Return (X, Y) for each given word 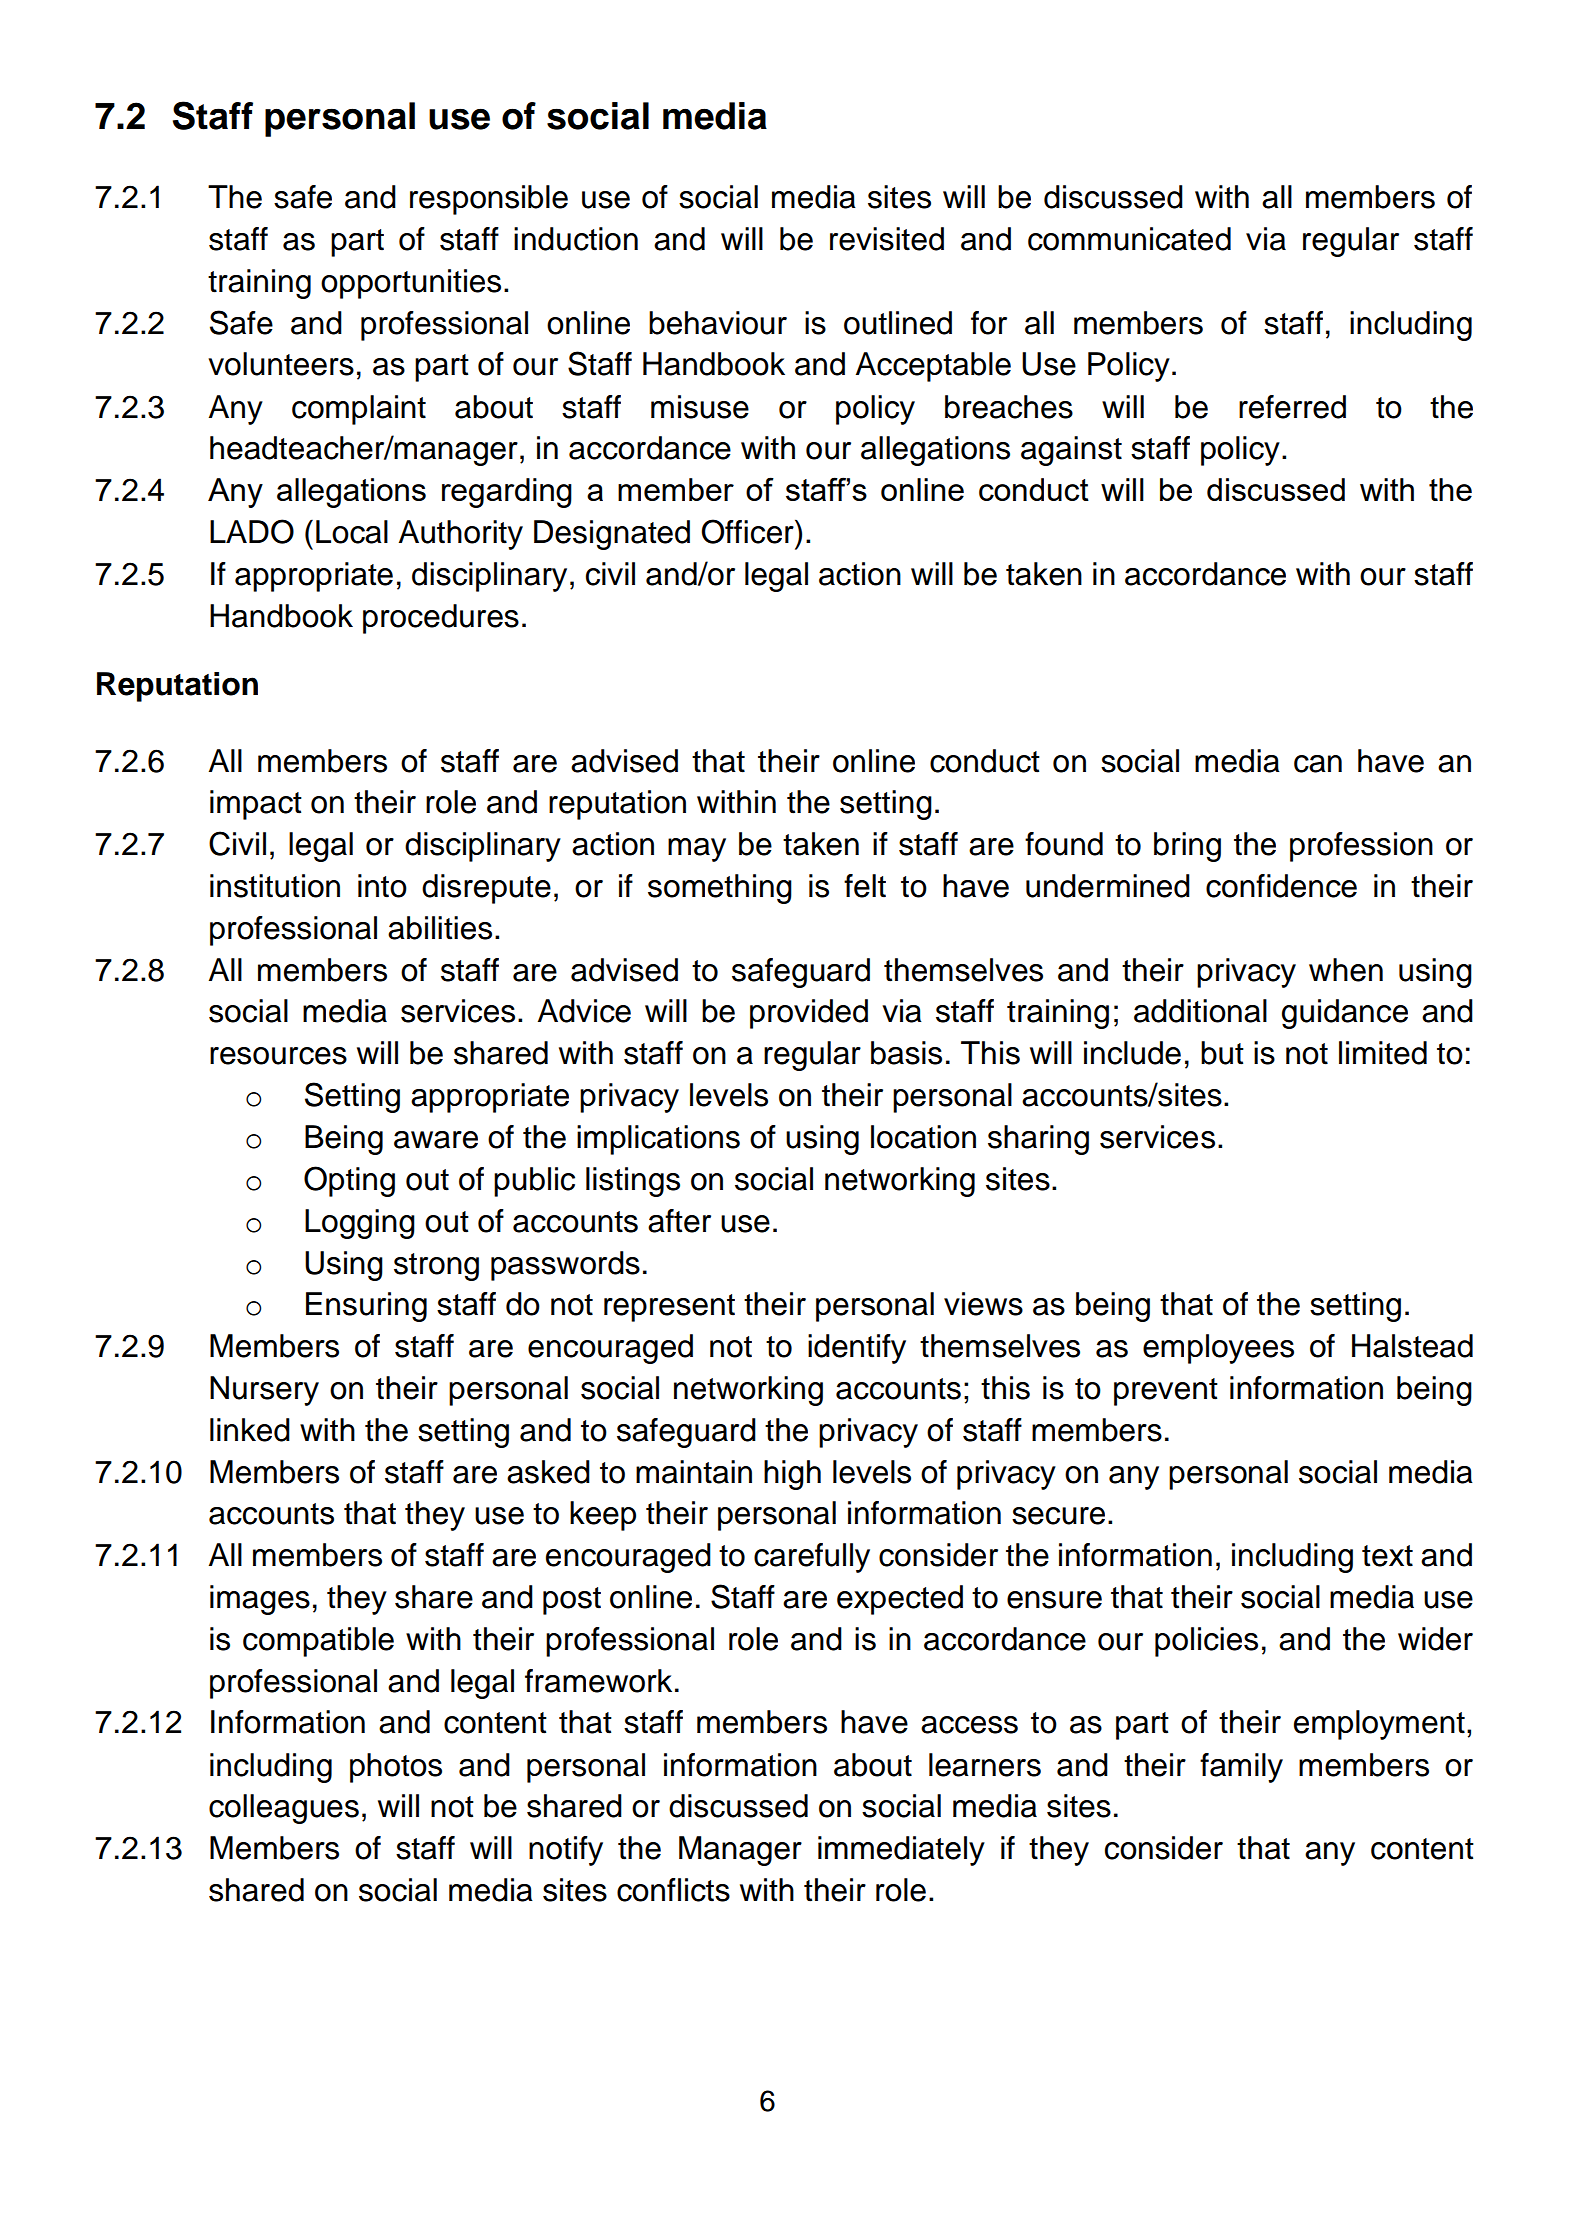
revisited (887, 239)
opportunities (411, 284)
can (1318, 764)
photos (396, 1768)
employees (1218, 1349)
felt (865, 886)
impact (256, 805)
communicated (1129, 239)
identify (857, 1349)
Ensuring (366, 1307)
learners (985, 1765)
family (1241, 1768)
